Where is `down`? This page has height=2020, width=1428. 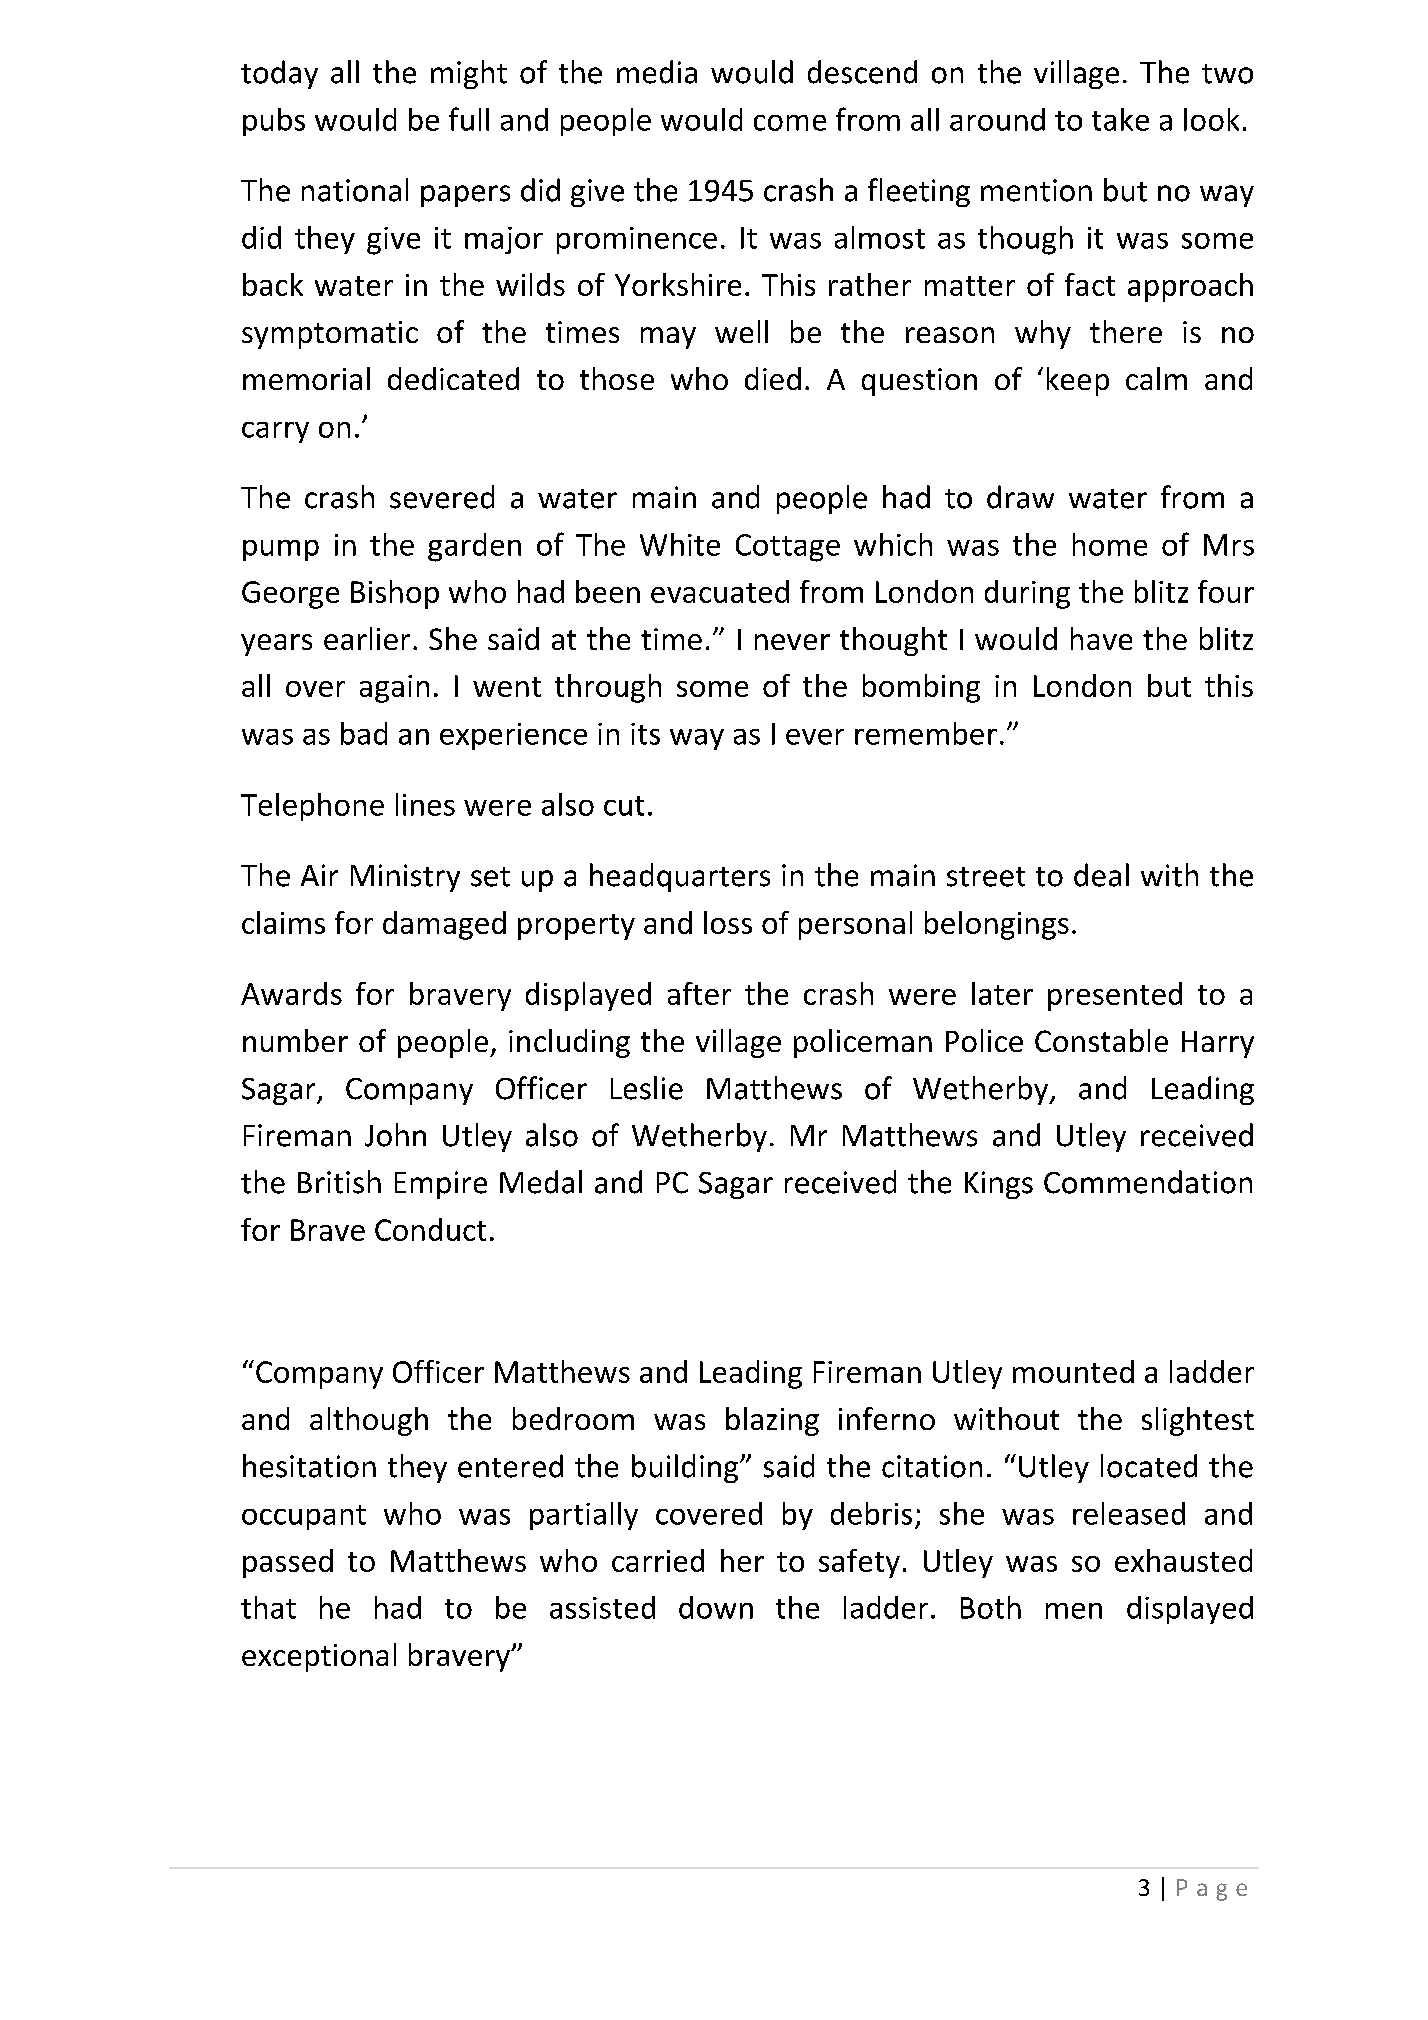
down is located at coordinates (716, 1607).
